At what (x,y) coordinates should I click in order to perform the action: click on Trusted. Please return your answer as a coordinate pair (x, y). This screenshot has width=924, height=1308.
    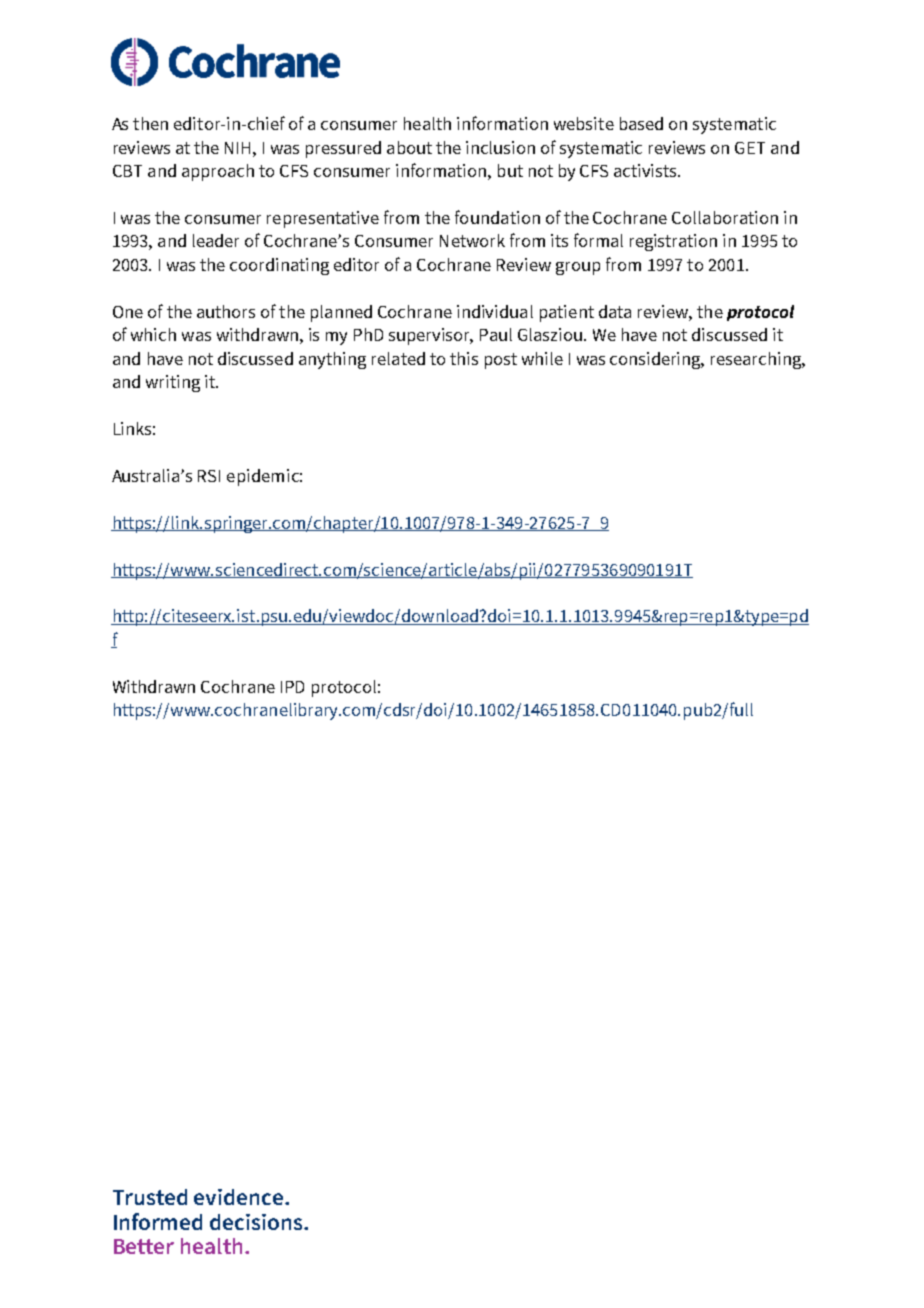
    Looking at the image, I should click on (150, 1197).
